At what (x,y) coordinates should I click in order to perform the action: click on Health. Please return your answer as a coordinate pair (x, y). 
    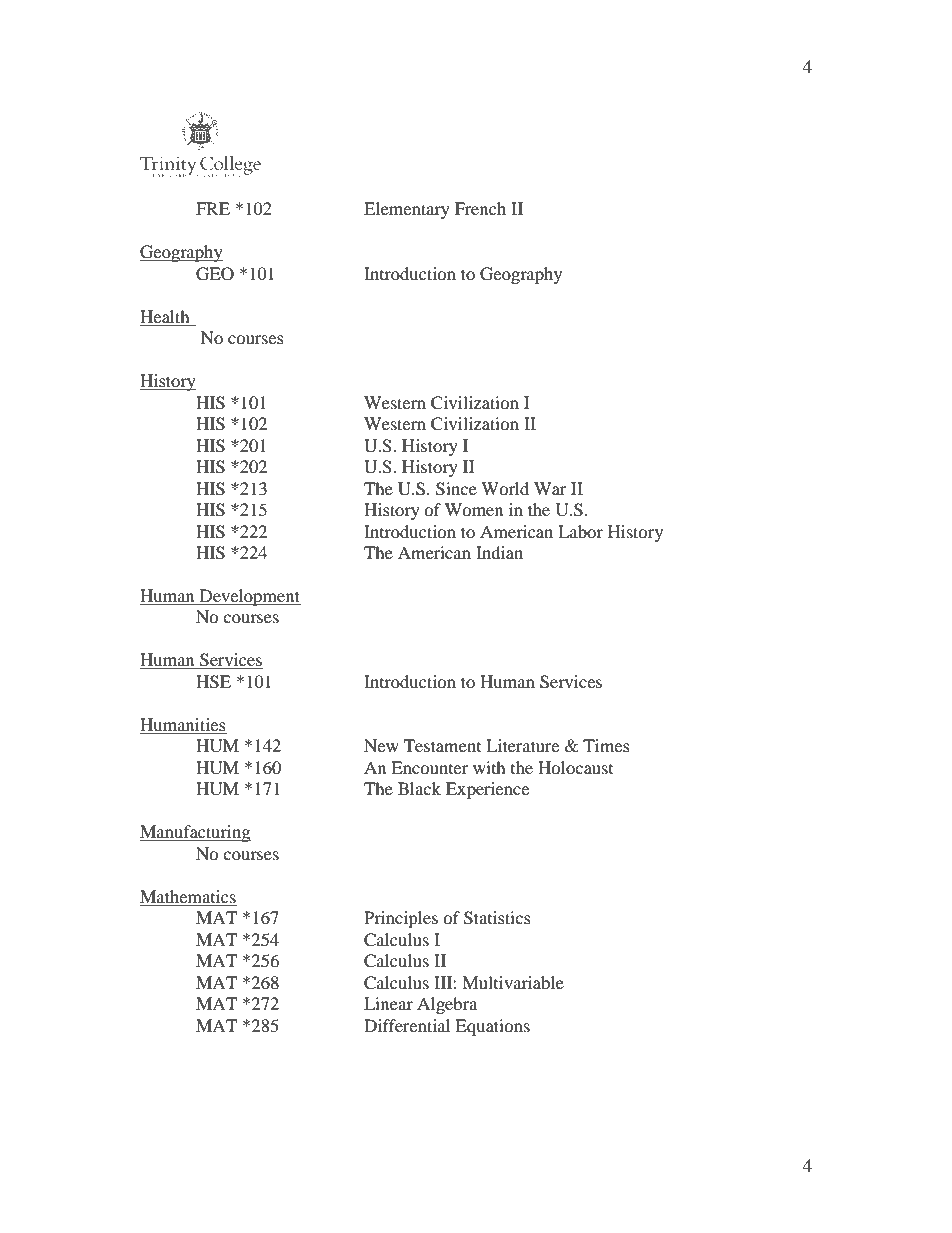
    Looking at the image, I should click on (165, 316).
